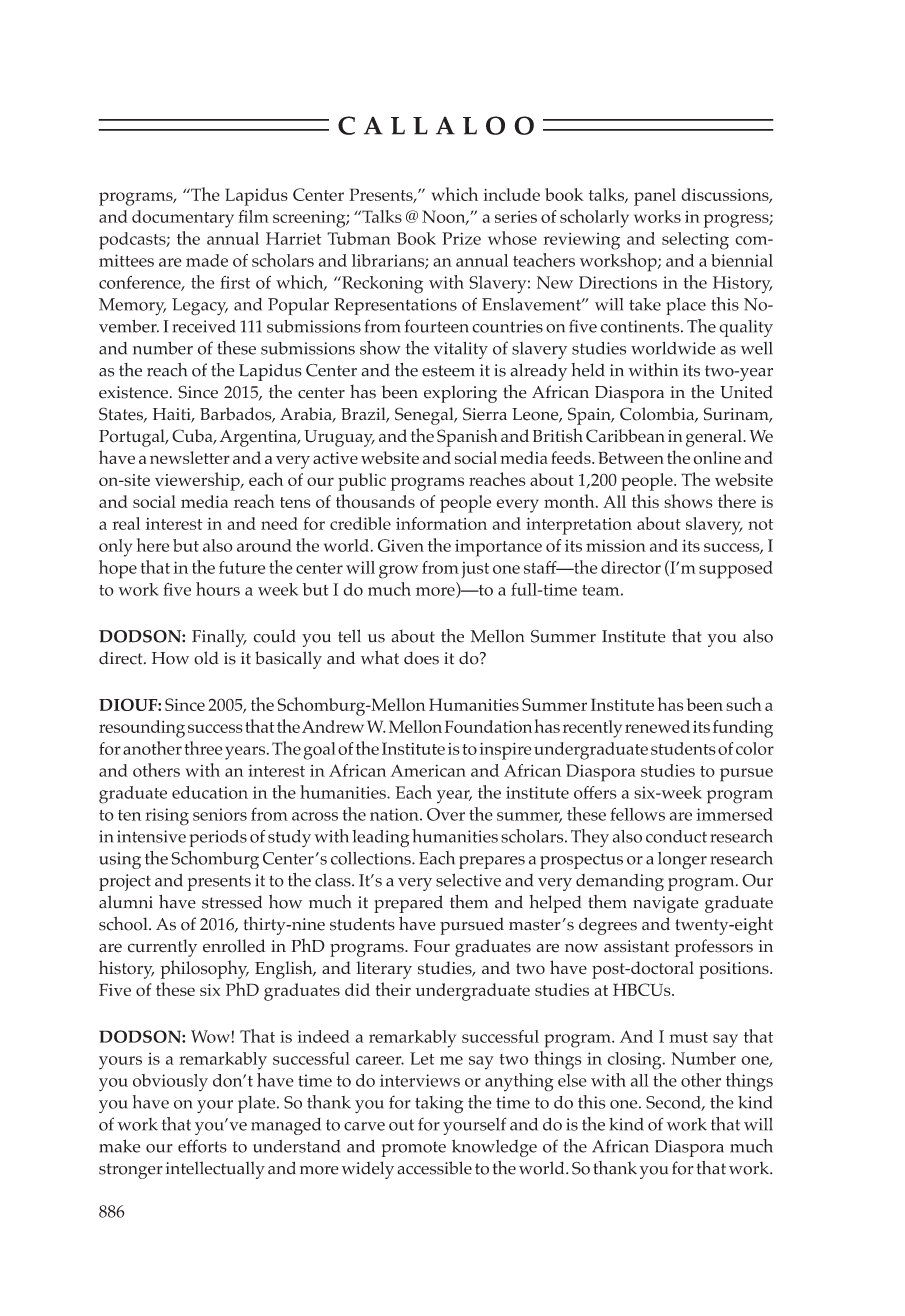  What do you see at coordinates (413, 1149) in the page?
I see `promote` at bounding box center [413, 1149].
